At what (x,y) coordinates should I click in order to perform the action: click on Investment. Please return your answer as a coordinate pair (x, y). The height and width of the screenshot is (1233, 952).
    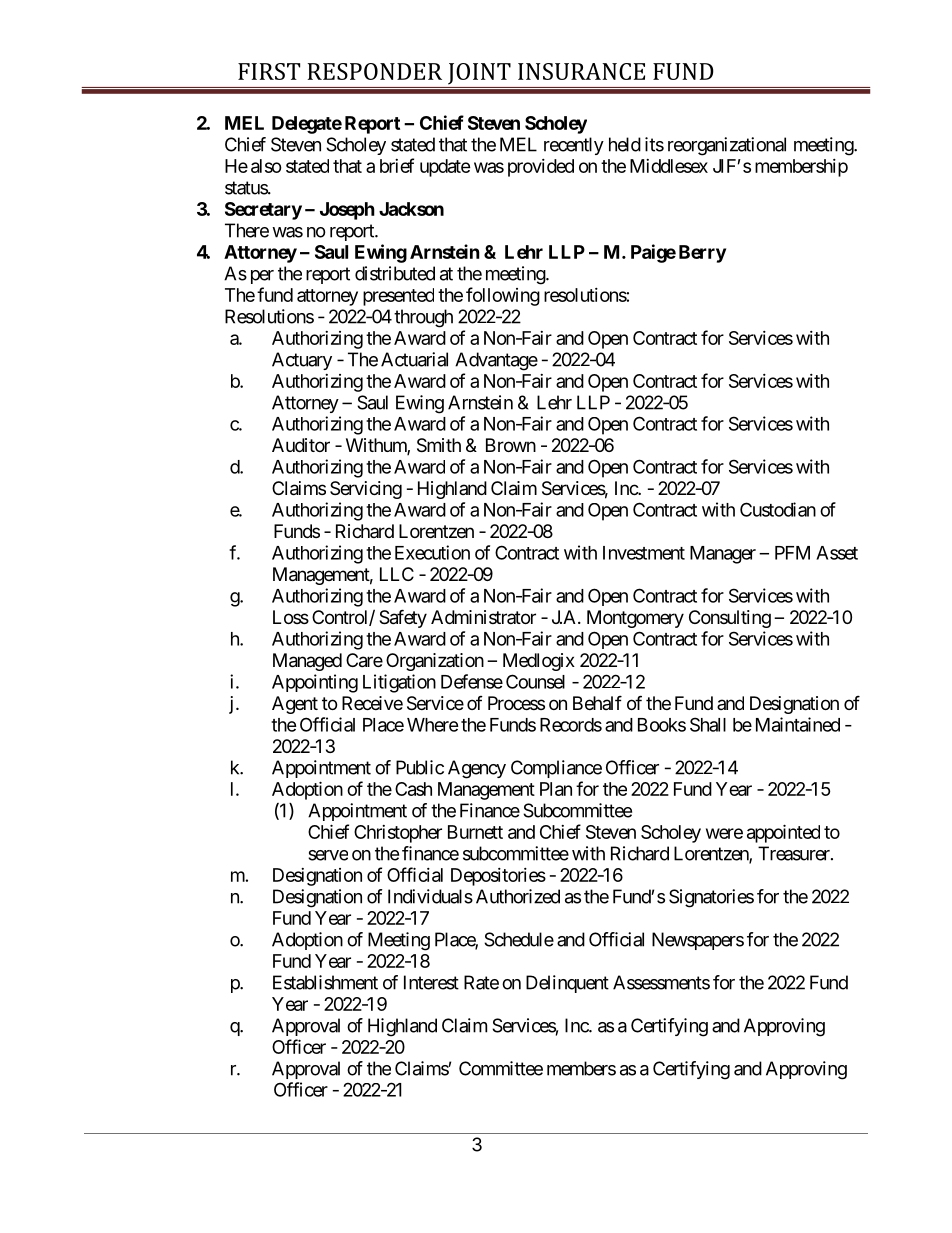
    Looking at the image, I should click on (644, 553).
